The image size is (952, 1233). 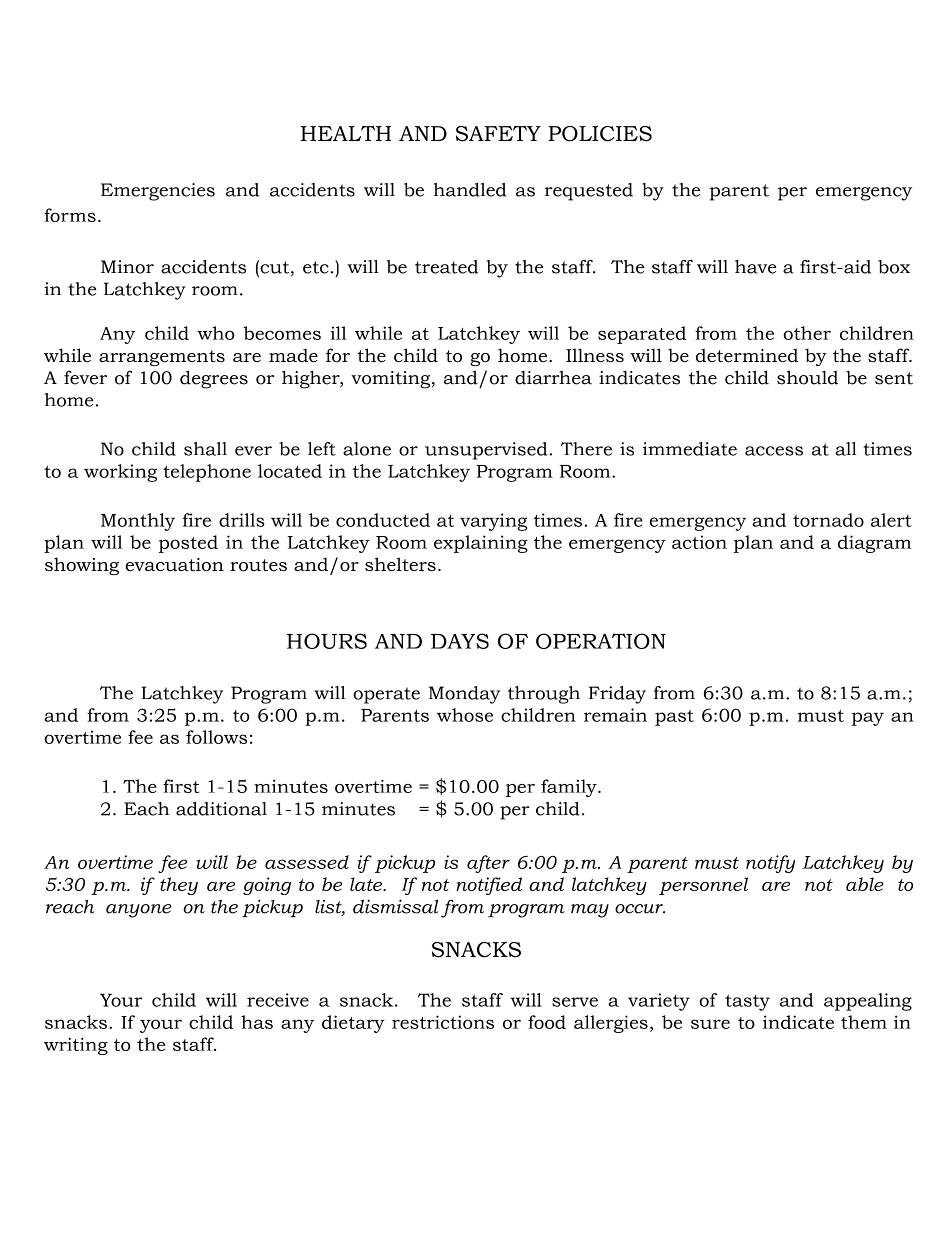 What do you see at coordinates (770, 864) in the screenshot?
I see `notify` at bounding box center [770, 864].
